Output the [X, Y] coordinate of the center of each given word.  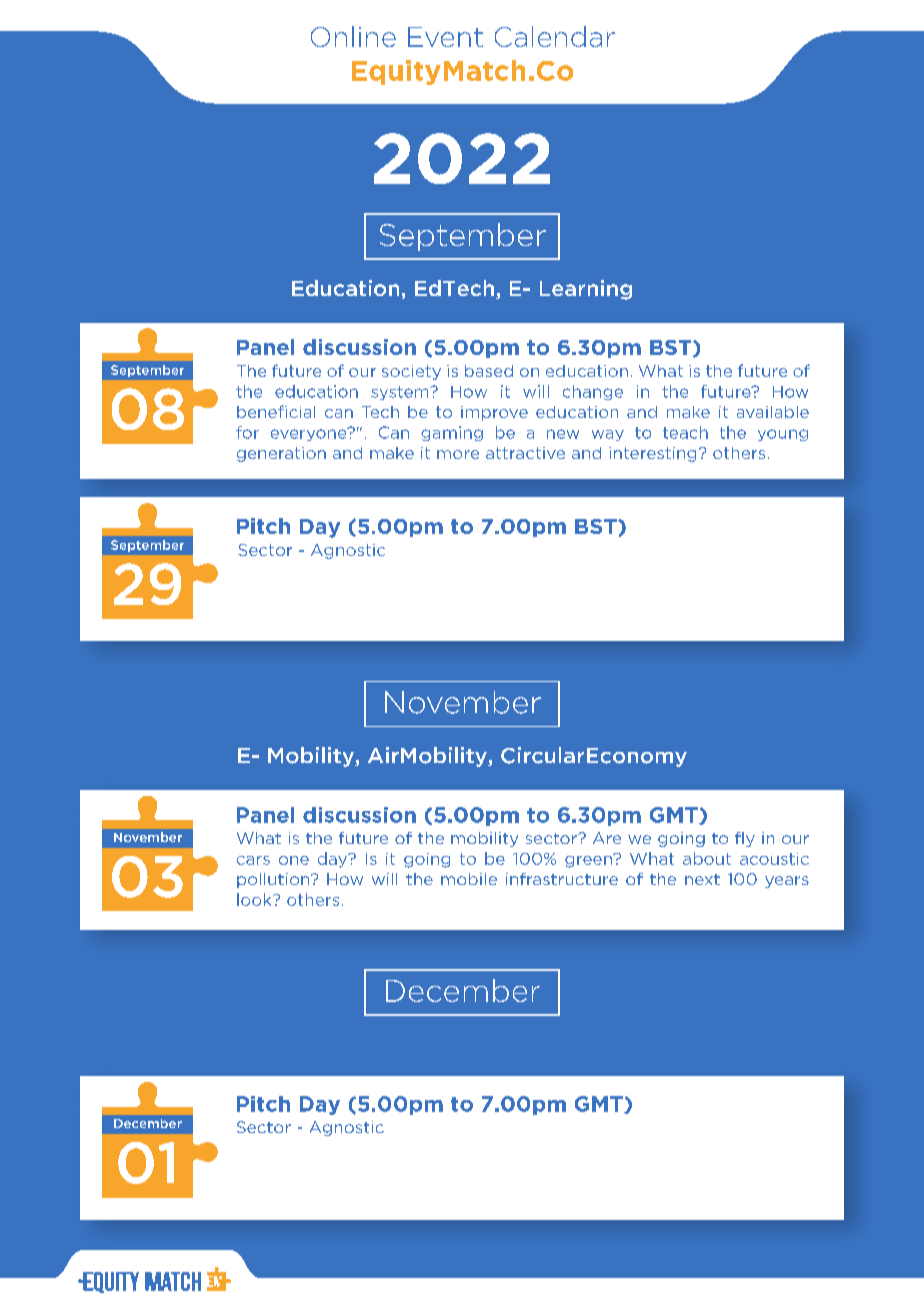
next [702, 879]
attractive [525, 453]
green [589, 861]
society [411, 372]
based [489, 371]
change [593, 392]
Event [445, 37]
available [773, 412]
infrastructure [562, 879]
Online [353, 36]
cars [253, 860]
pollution [274, 880]
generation [281, 454]
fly [745, 839]
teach [685, 432]
